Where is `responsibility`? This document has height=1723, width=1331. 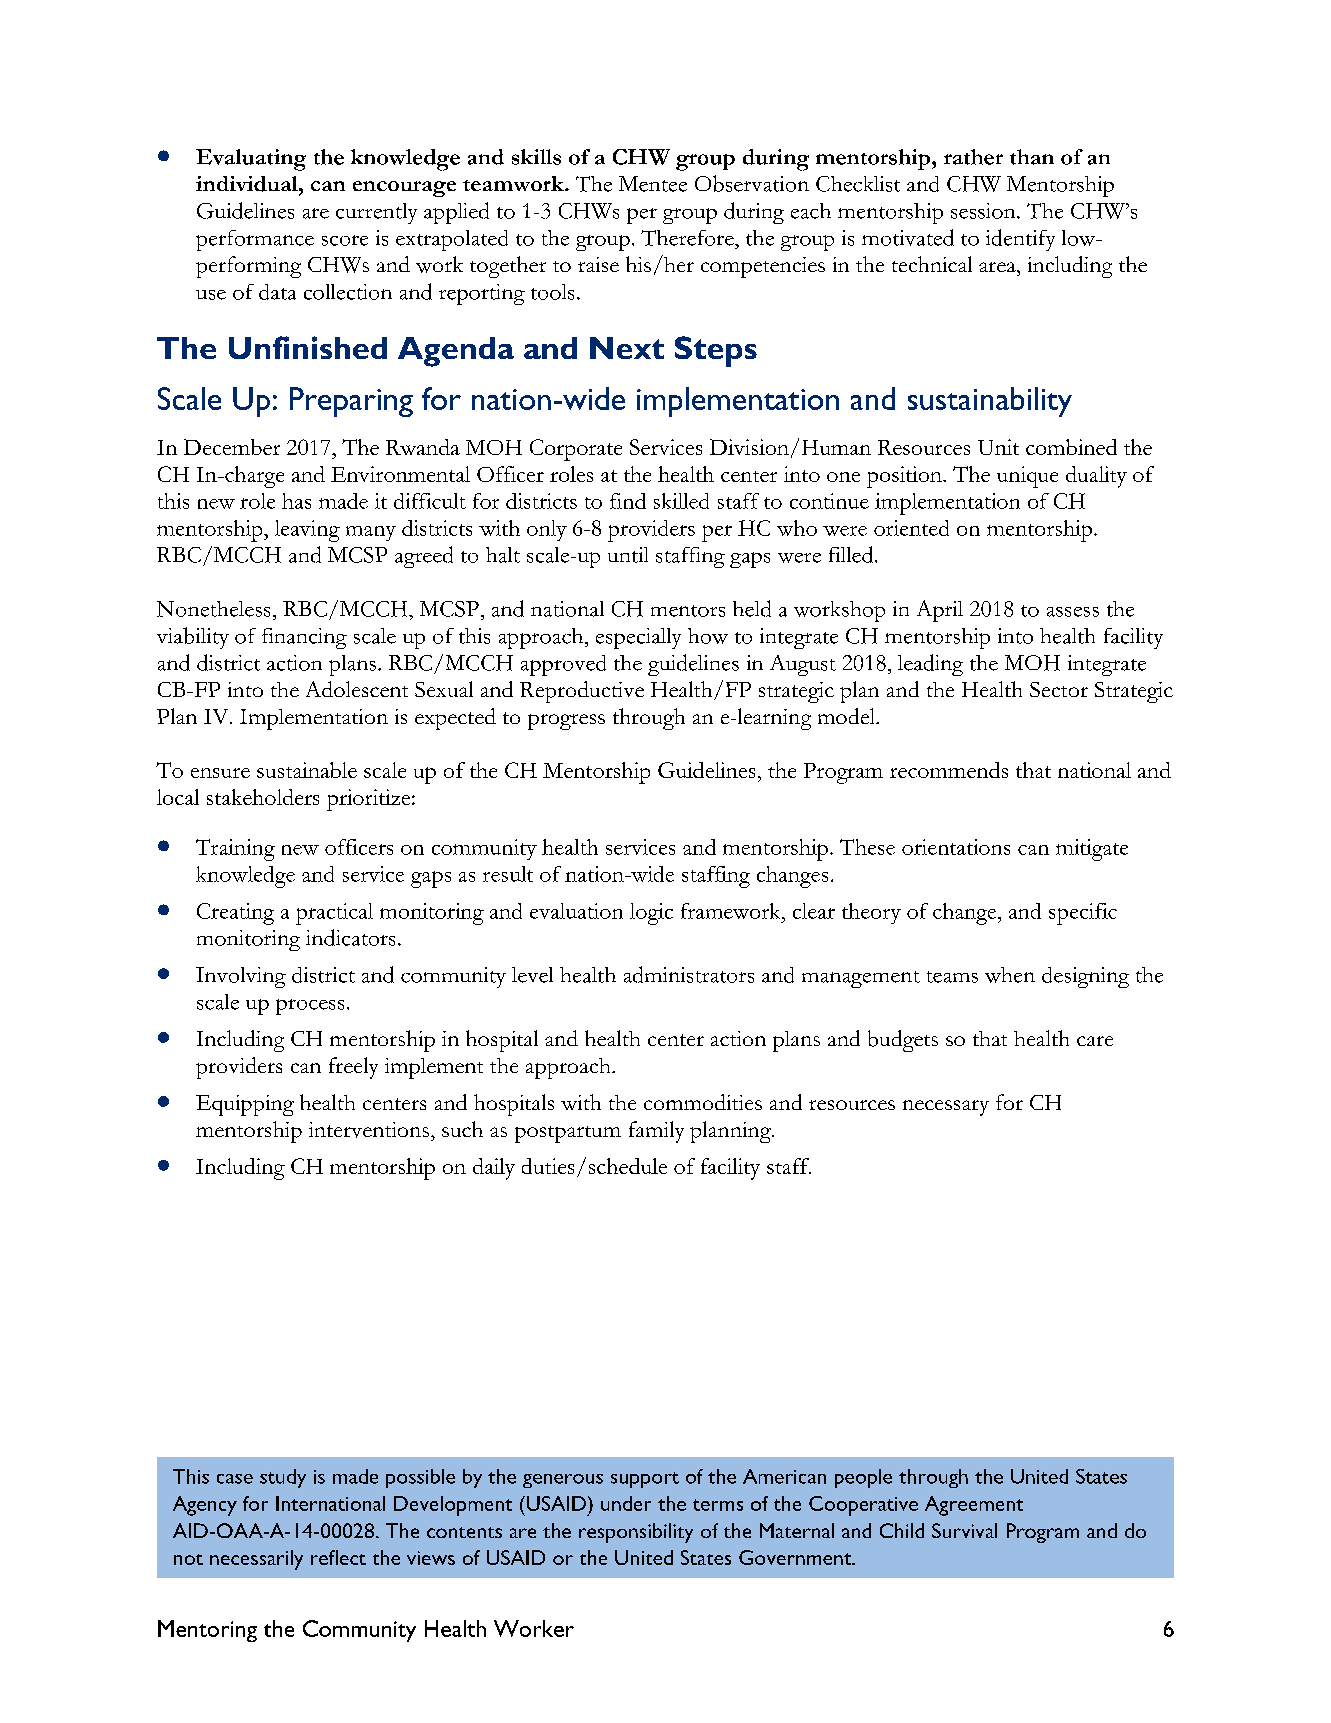
responsibility is located at coordinates (636, 1533).
